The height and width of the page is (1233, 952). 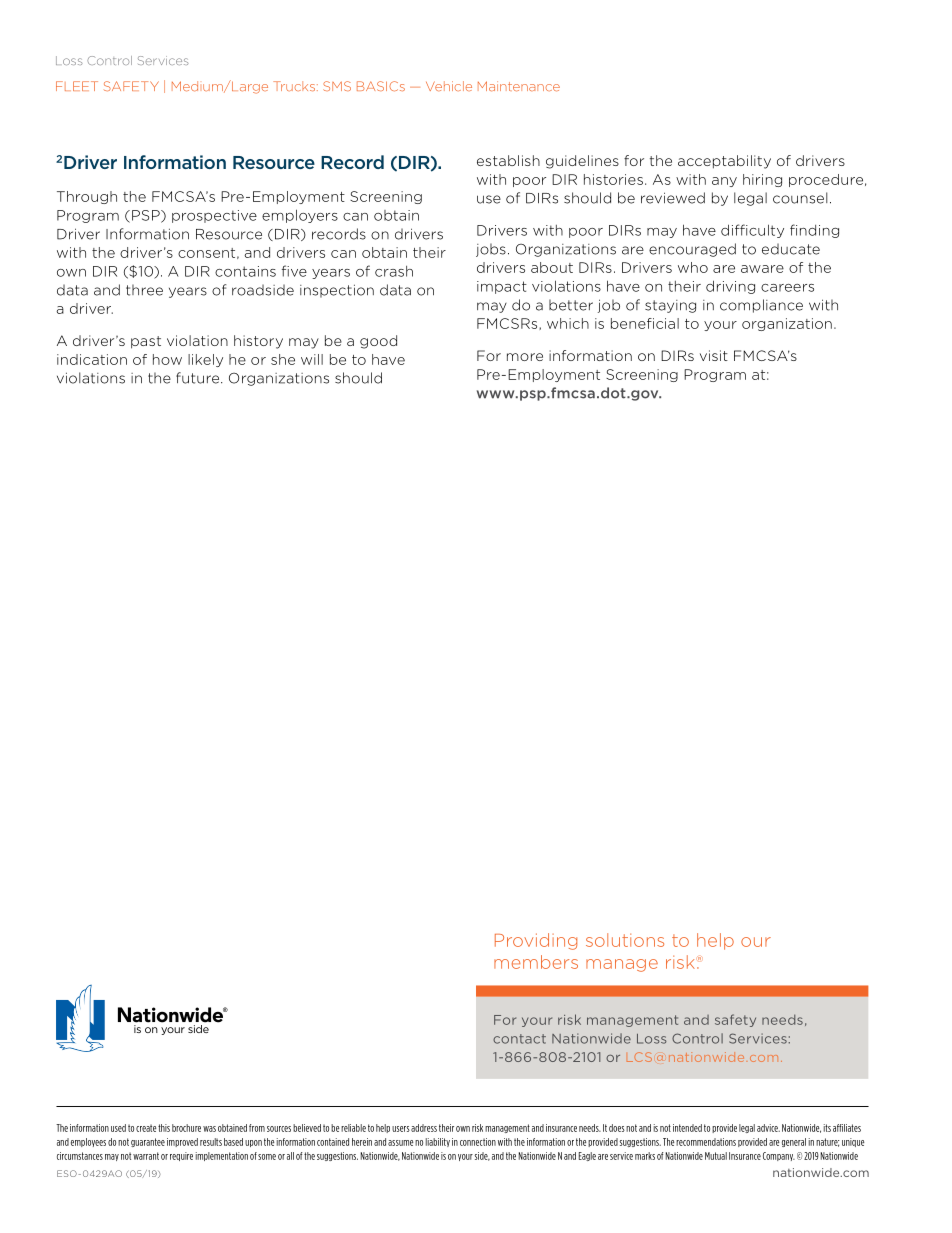 What do you see at coordinates (164, 1128) in the page?
I see `this` at bounding box center [164, 1128].
